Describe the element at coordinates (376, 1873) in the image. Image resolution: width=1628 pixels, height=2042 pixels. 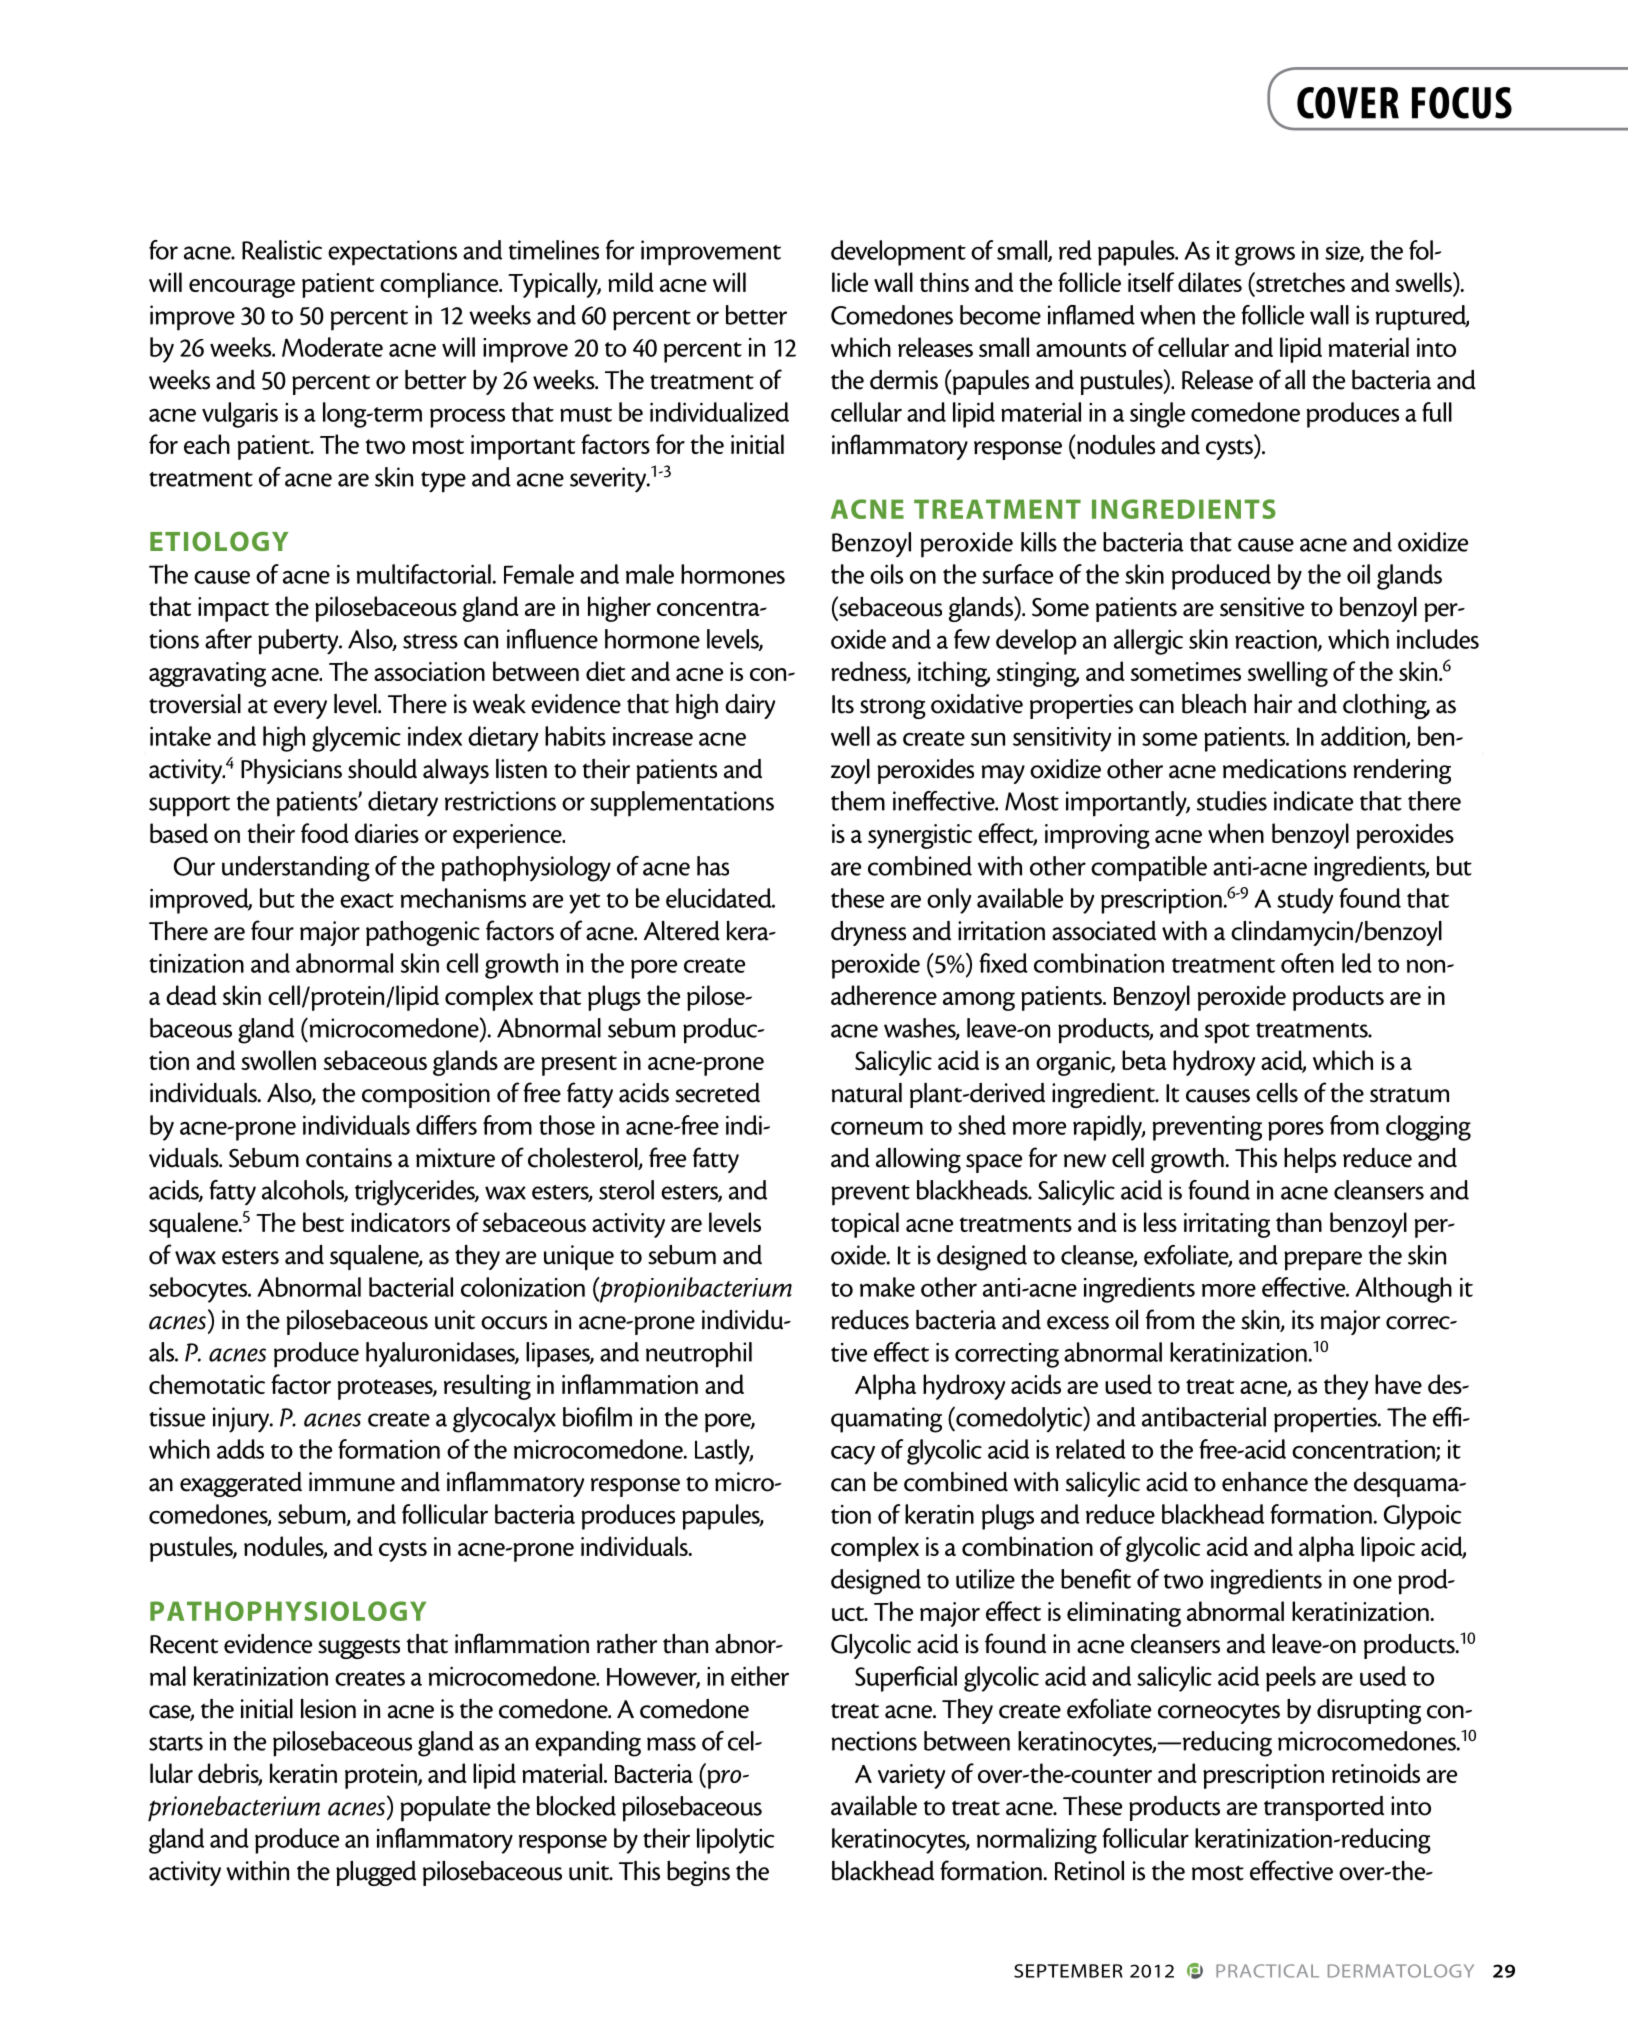
I see `plugged` at that location.
